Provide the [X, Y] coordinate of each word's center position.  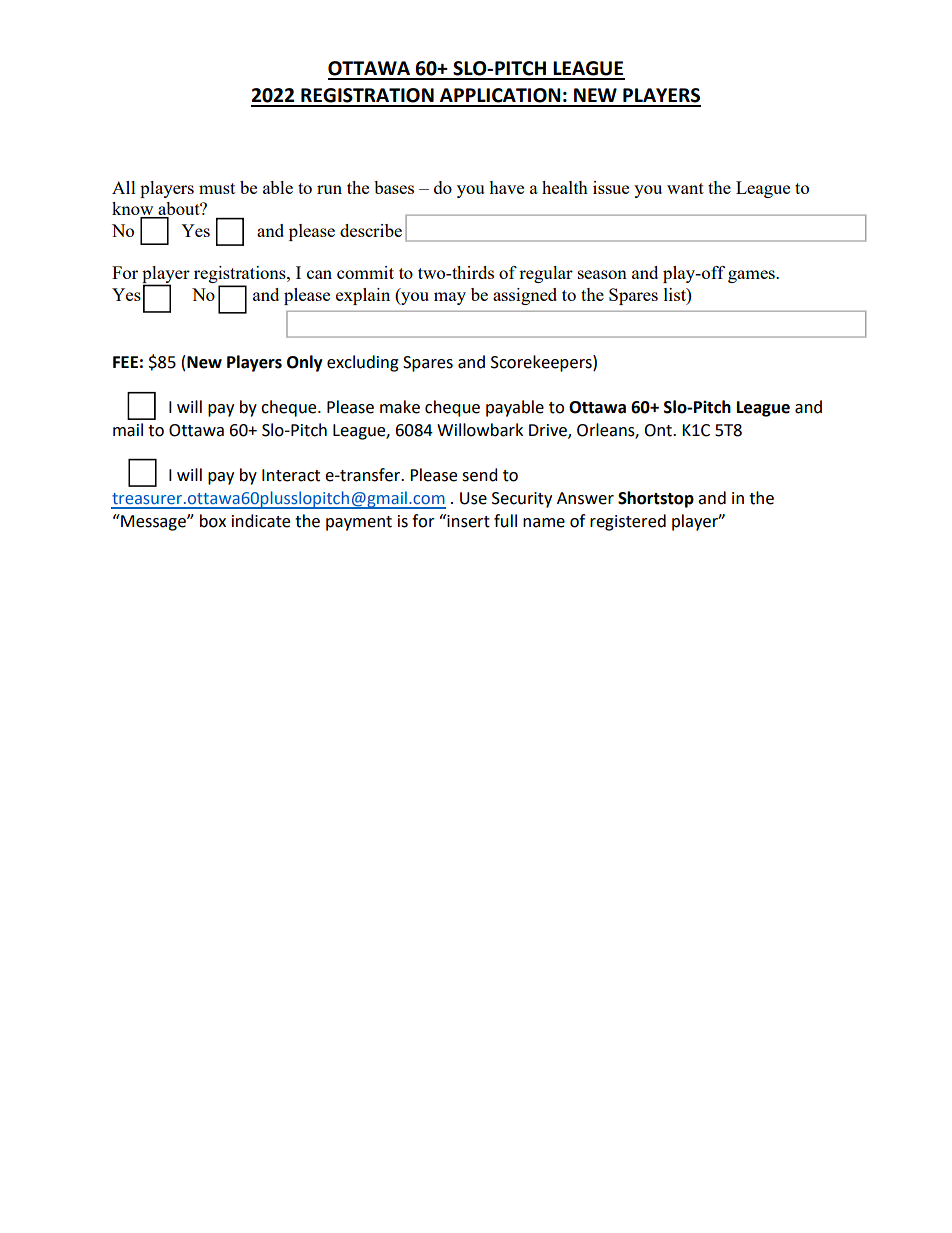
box [213, 521]
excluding [363, 363]
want [685, 188]
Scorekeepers [542, 363]
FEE [125, 362]
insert [467, 521]
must [217, 188]
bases [394, 187]
